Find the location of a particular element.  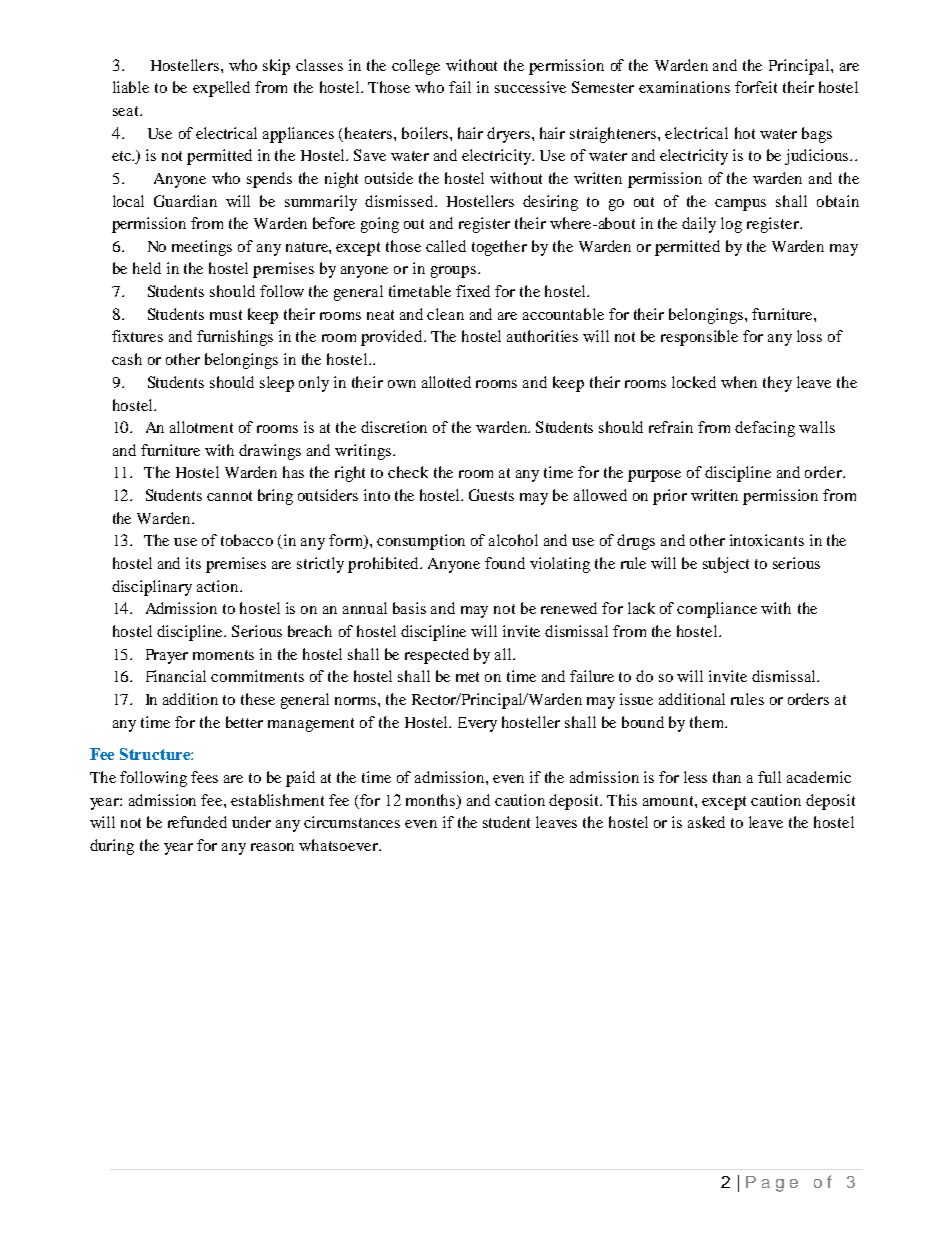

compliance is located at coordinates (717, 610).
